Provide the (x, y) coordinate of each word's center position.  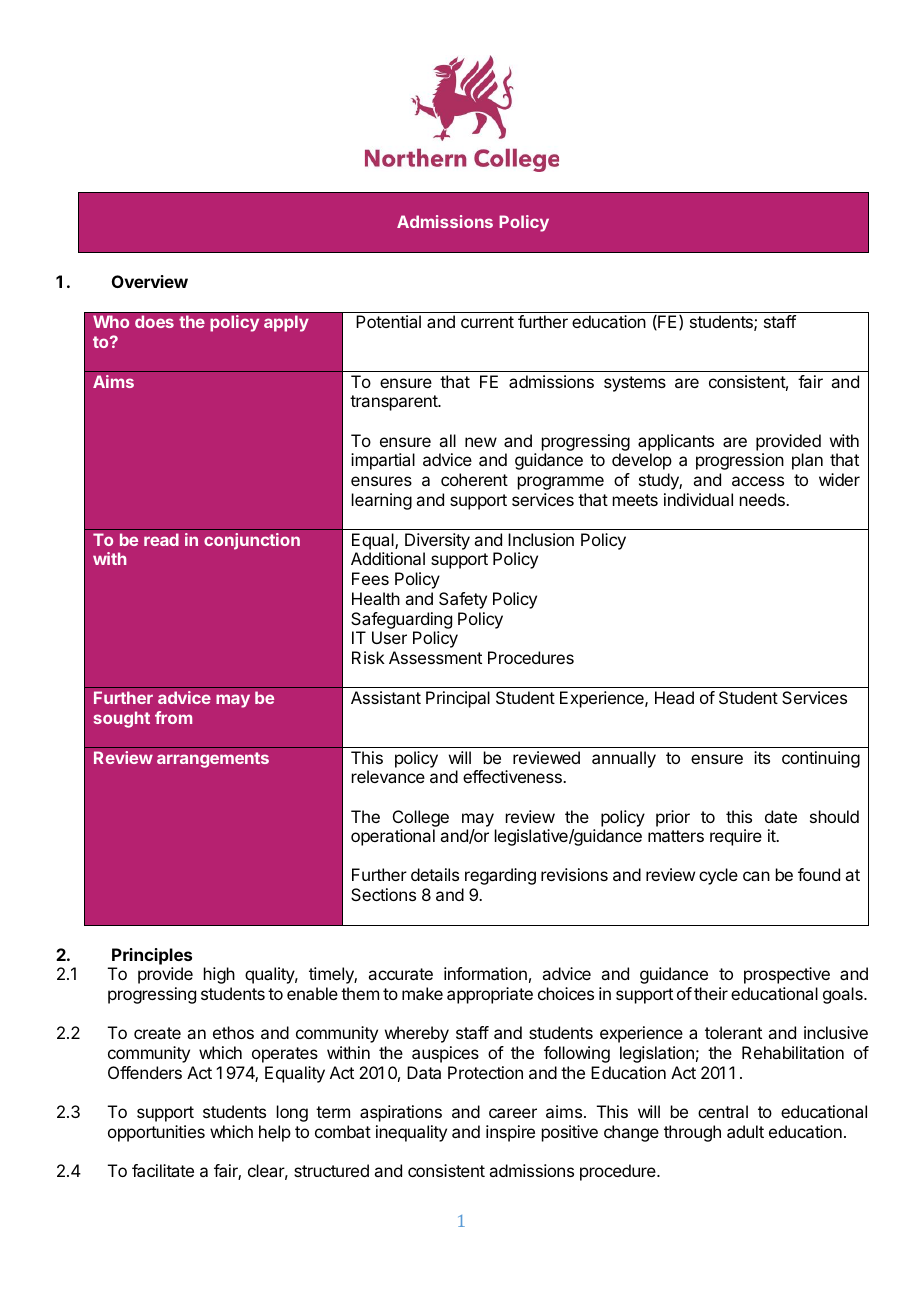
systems (635, 384)
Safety (463, 600)
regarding (500, 876)
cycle (718, 876)
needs (763, 499)
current (487, 322)
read (161, 539)
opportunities (156, 1133)
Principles (152, 956)
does (154, 321)
